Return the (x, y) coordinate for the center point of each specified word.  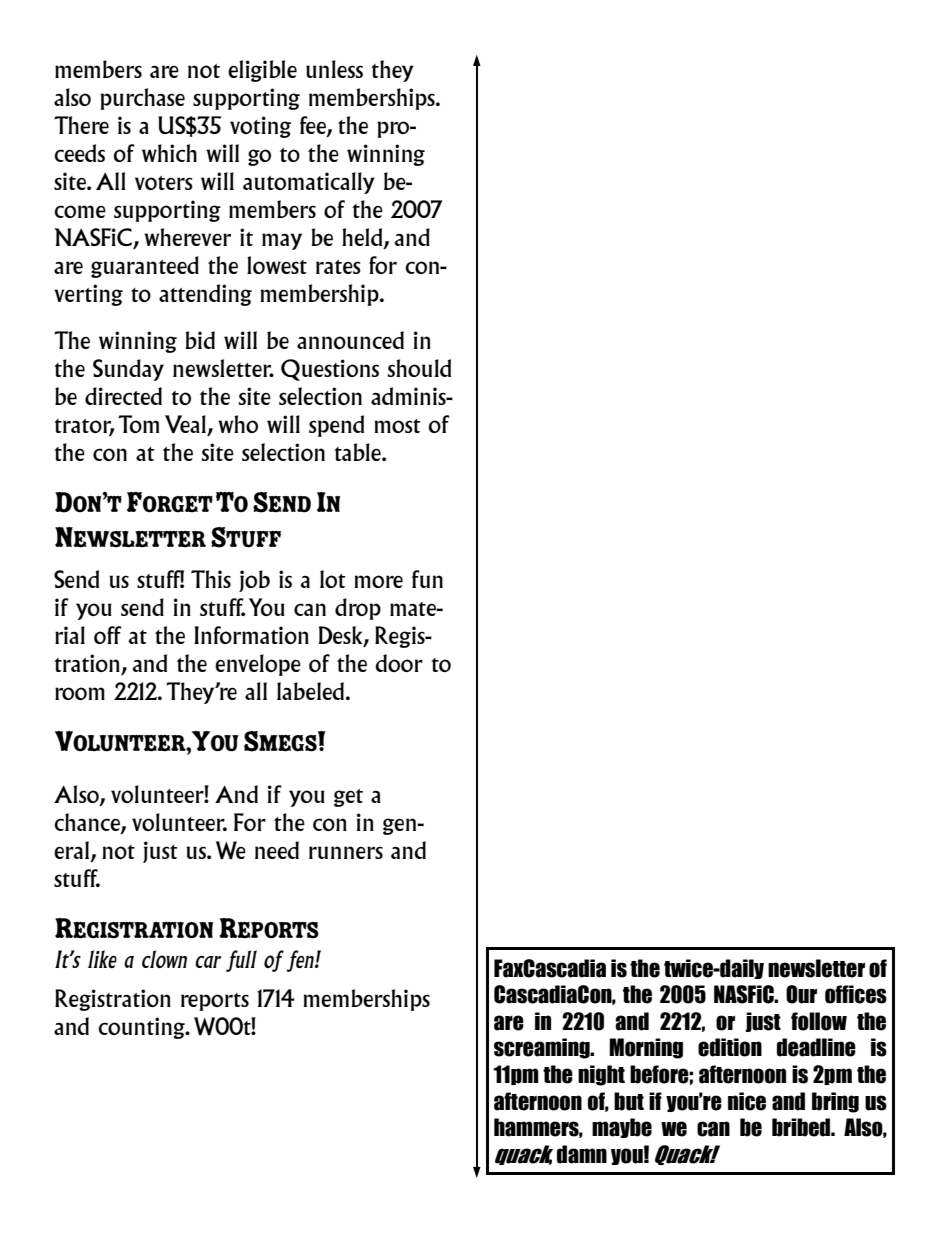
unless (334, 69)
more (379, 581)
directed (123, 396)
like (102, 959)
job (254, 581)
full (241, 961)
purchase (142, 99)
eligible (262, 71)
